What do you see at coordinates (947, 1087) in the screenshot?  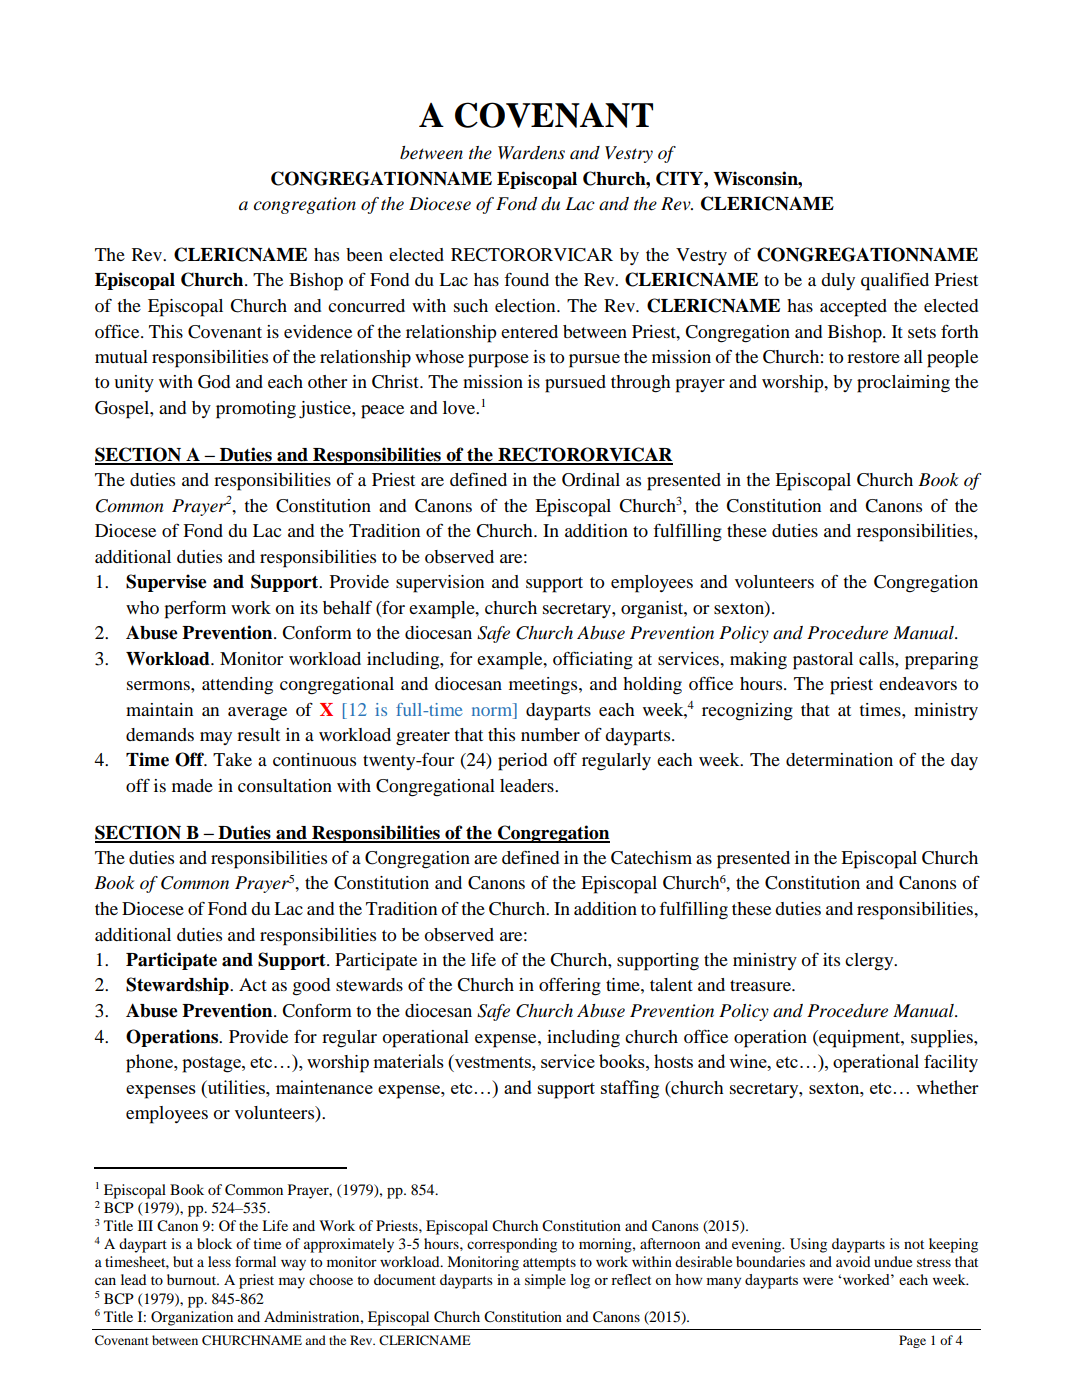 I see `whether` at bounding box center [947, 1087].
